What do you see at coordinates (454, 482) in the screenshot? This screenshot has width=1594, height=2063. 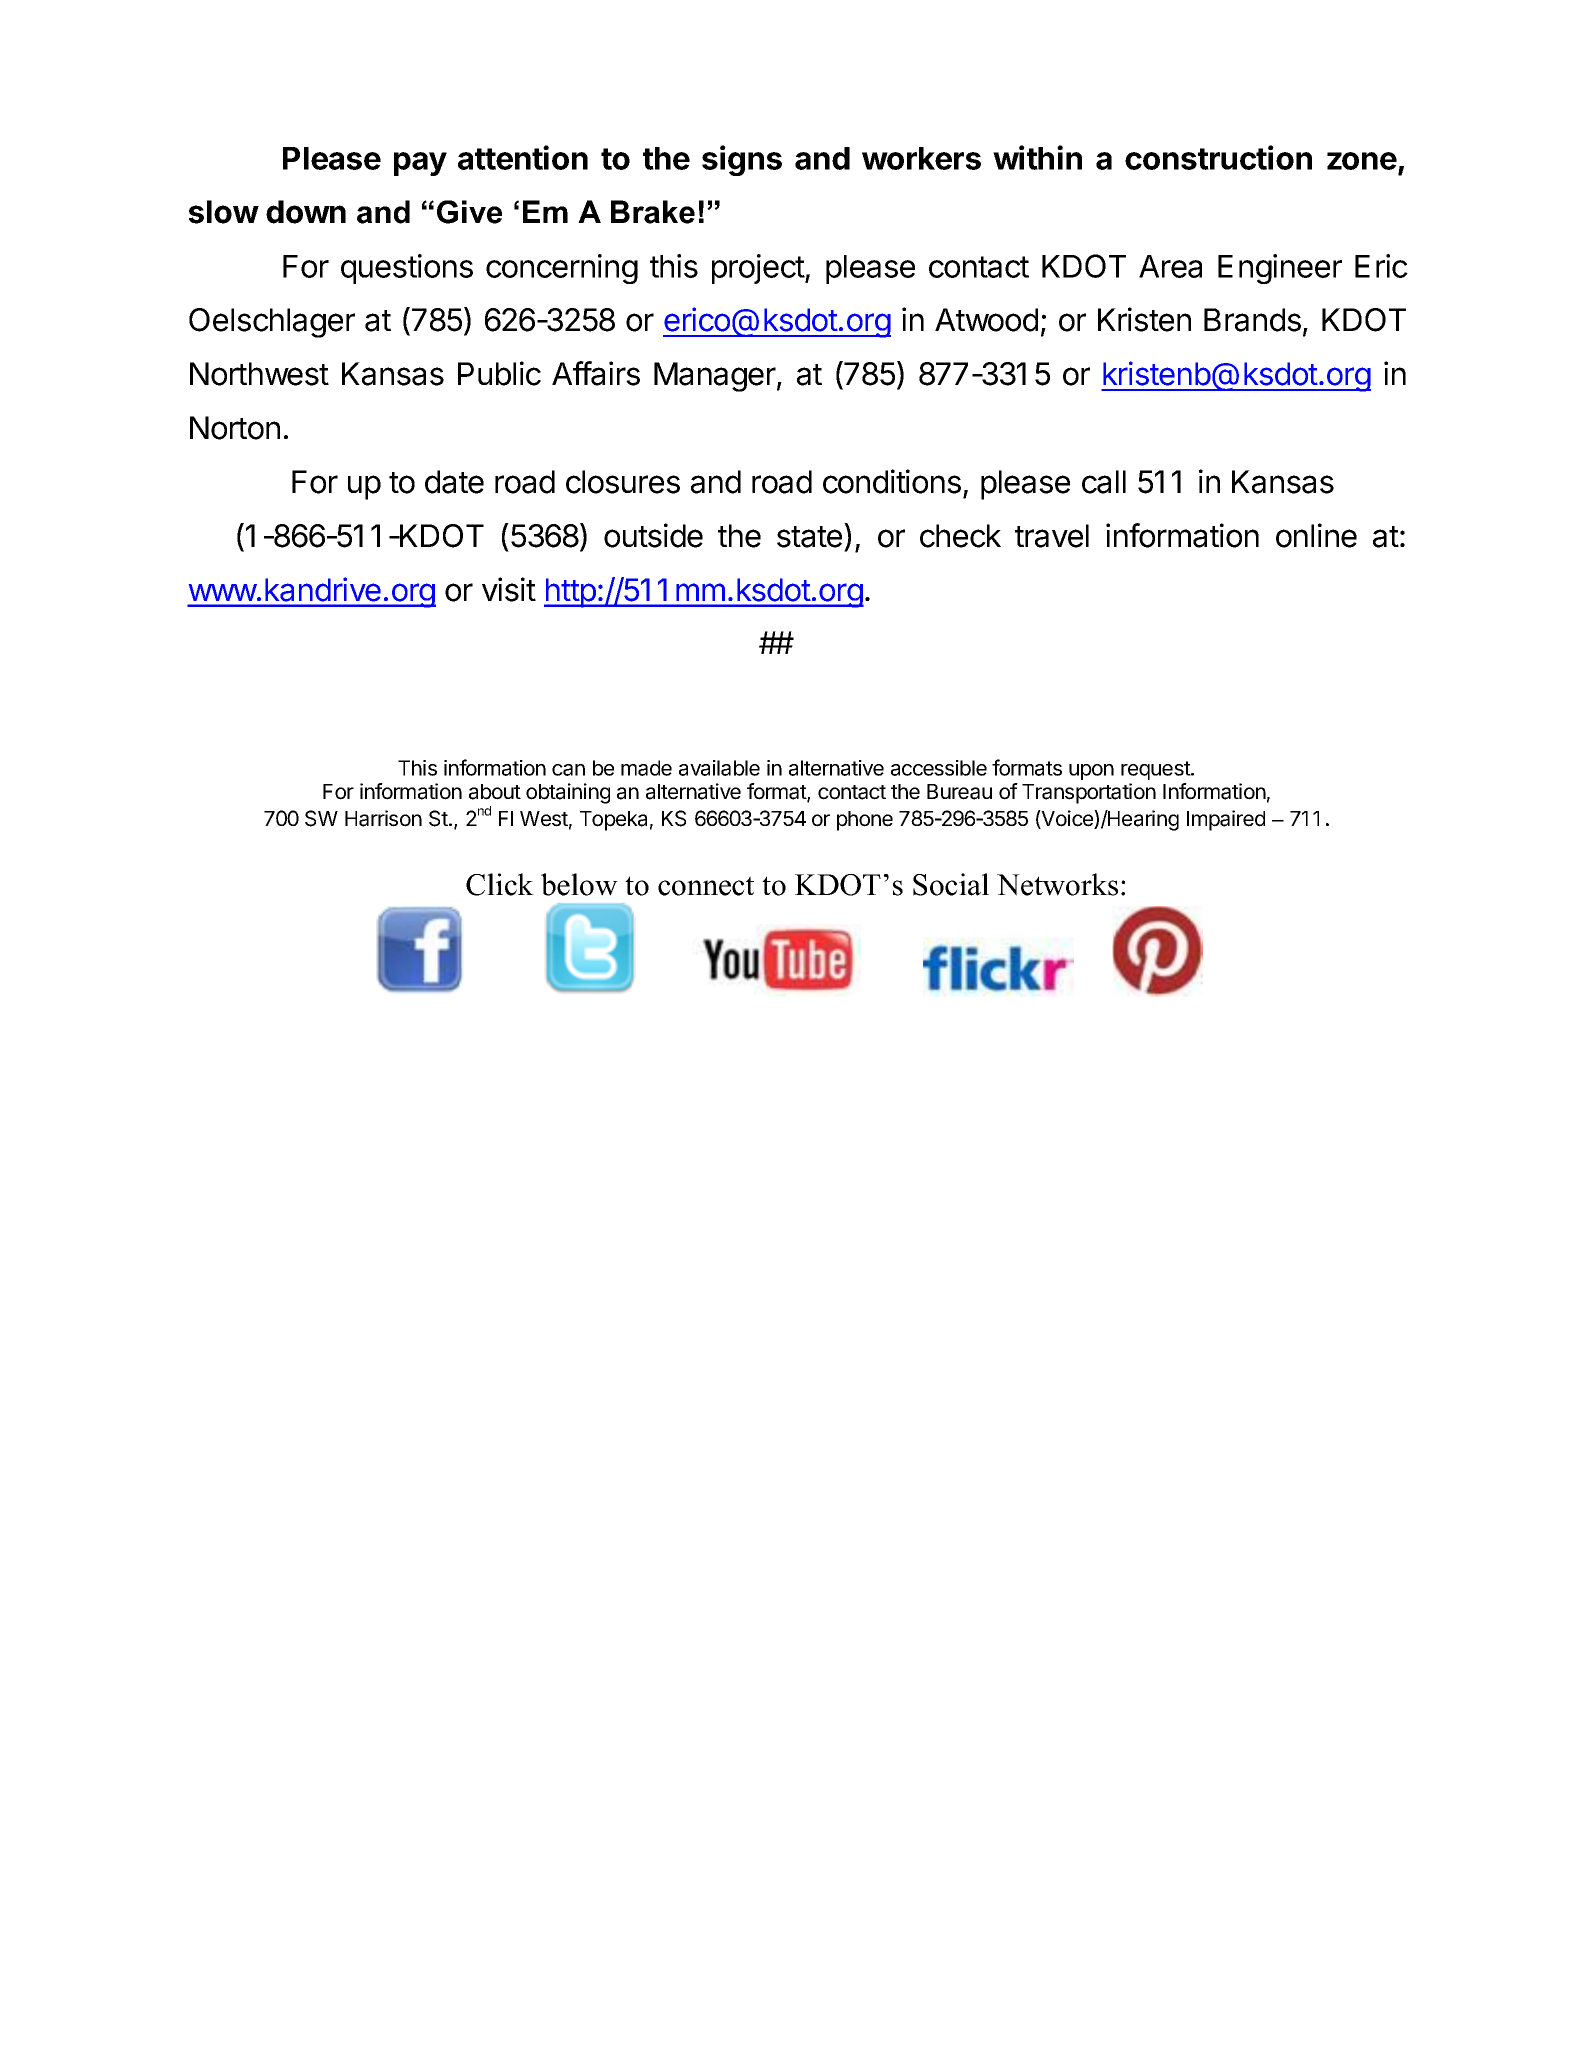 I see `date` at bounding box center [454, 482].
